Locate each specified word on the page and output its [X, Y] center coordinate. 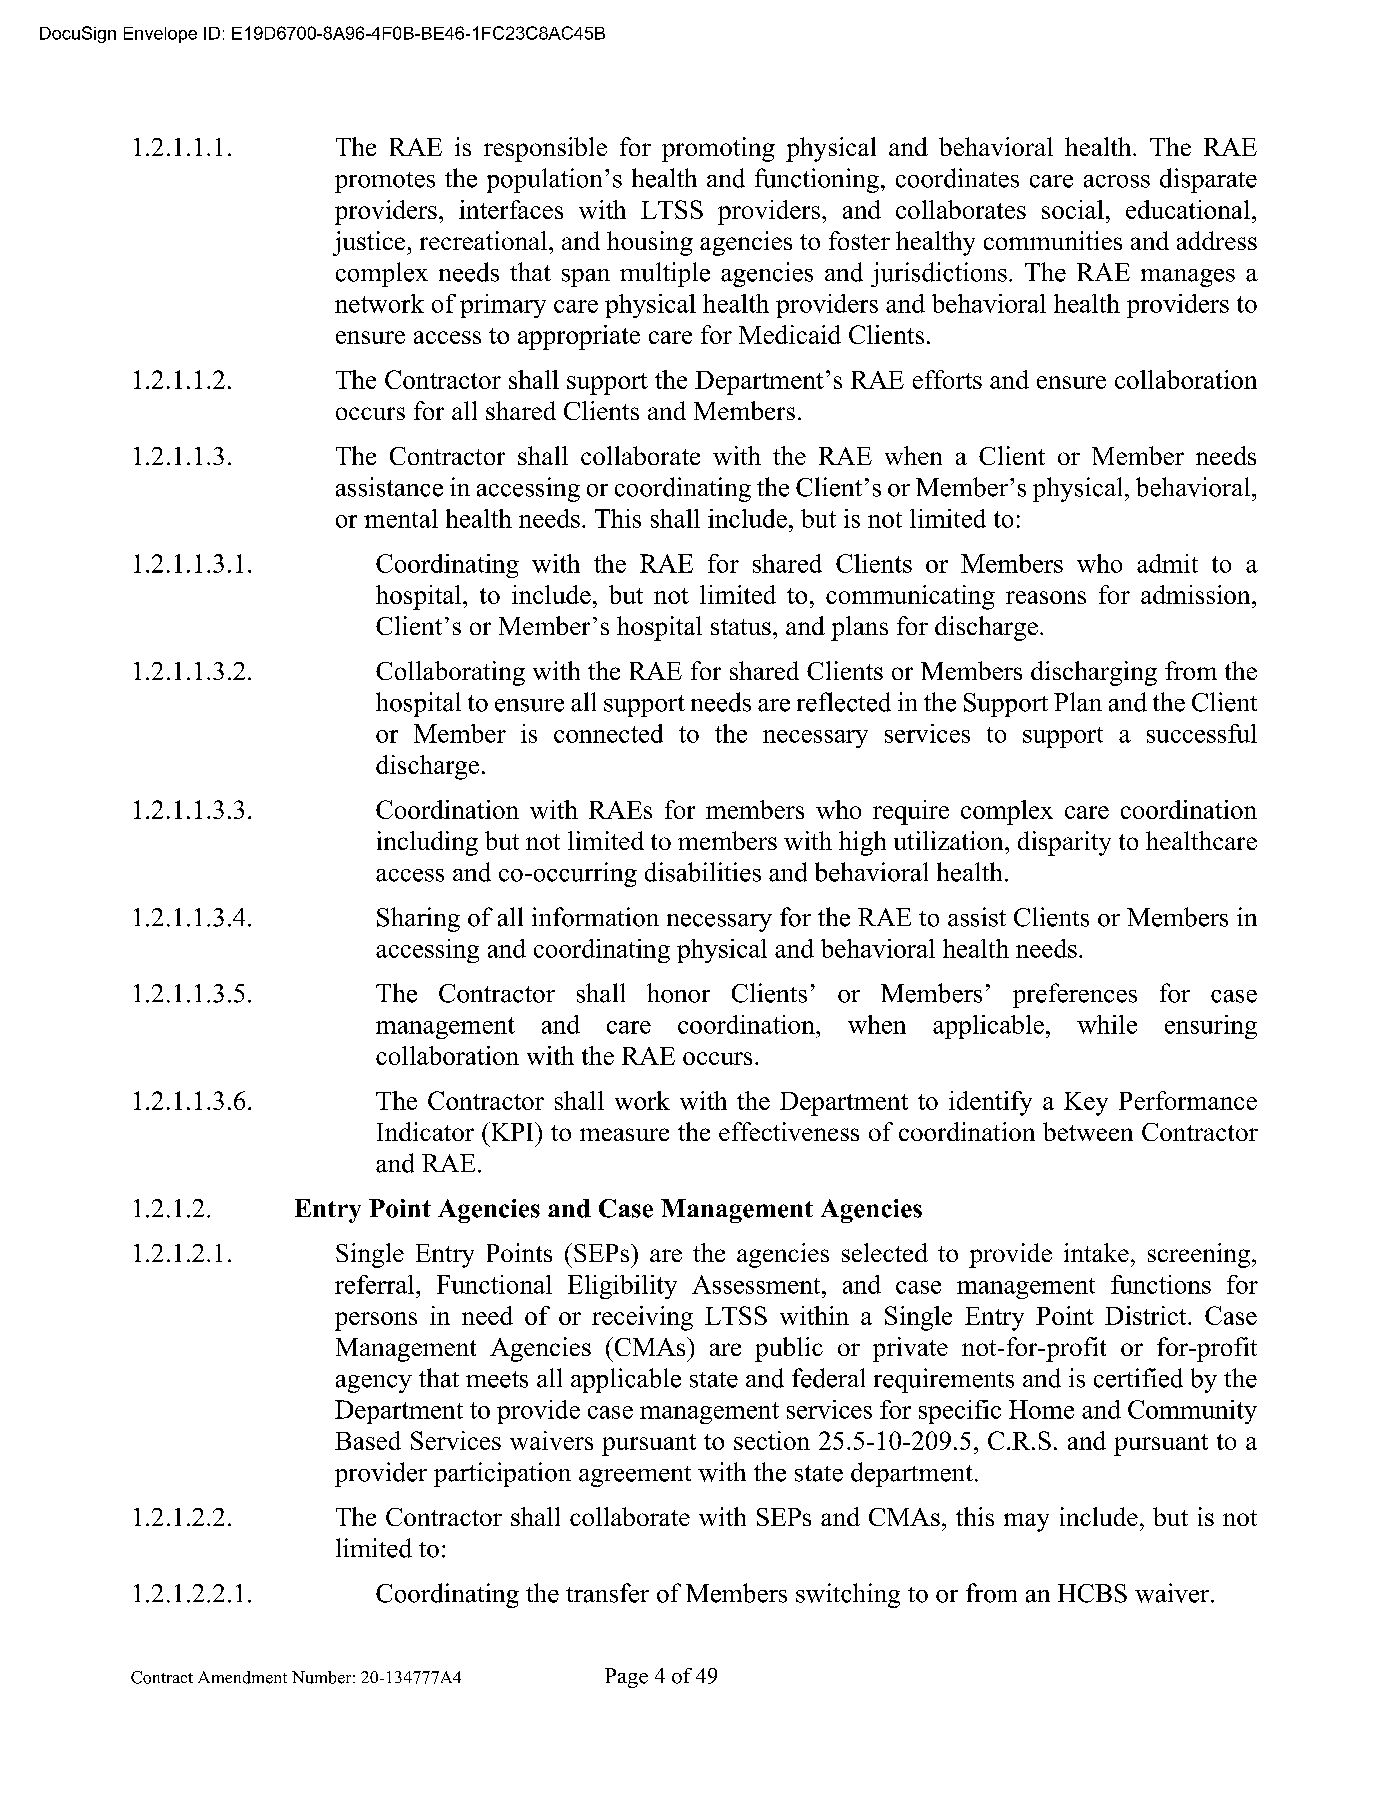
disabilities [703, 872]
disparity [1064, 843]
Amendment [242, 1677]
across [1117, 181]
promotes [385, 182]
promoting [718, 149]
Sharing [418, 919]
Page [626, 1678]
